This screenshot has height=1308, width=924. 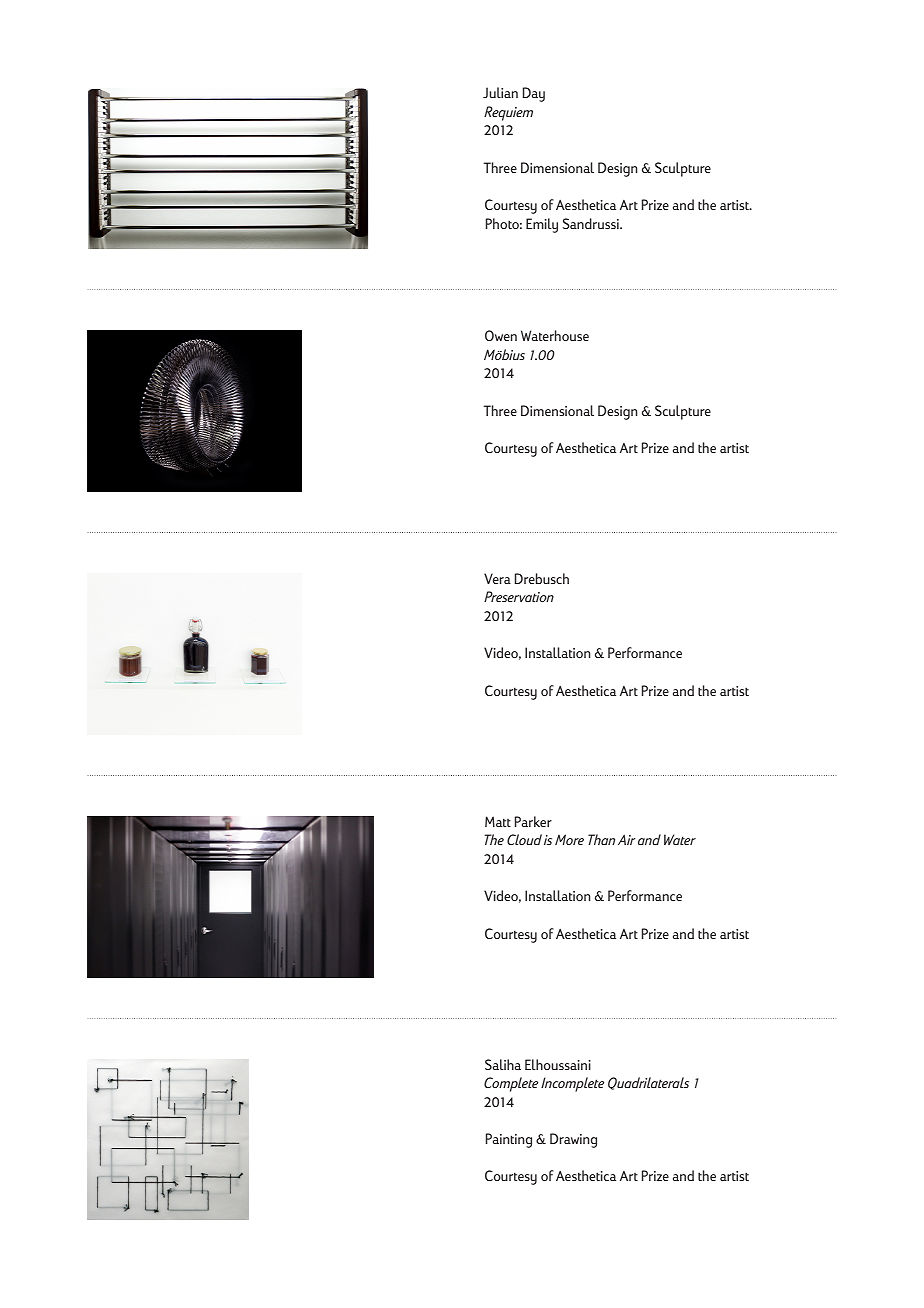 What do you see at coordinates (627, 839) in the screenshot?
I see `Air` at bounding box center [627, 839].
